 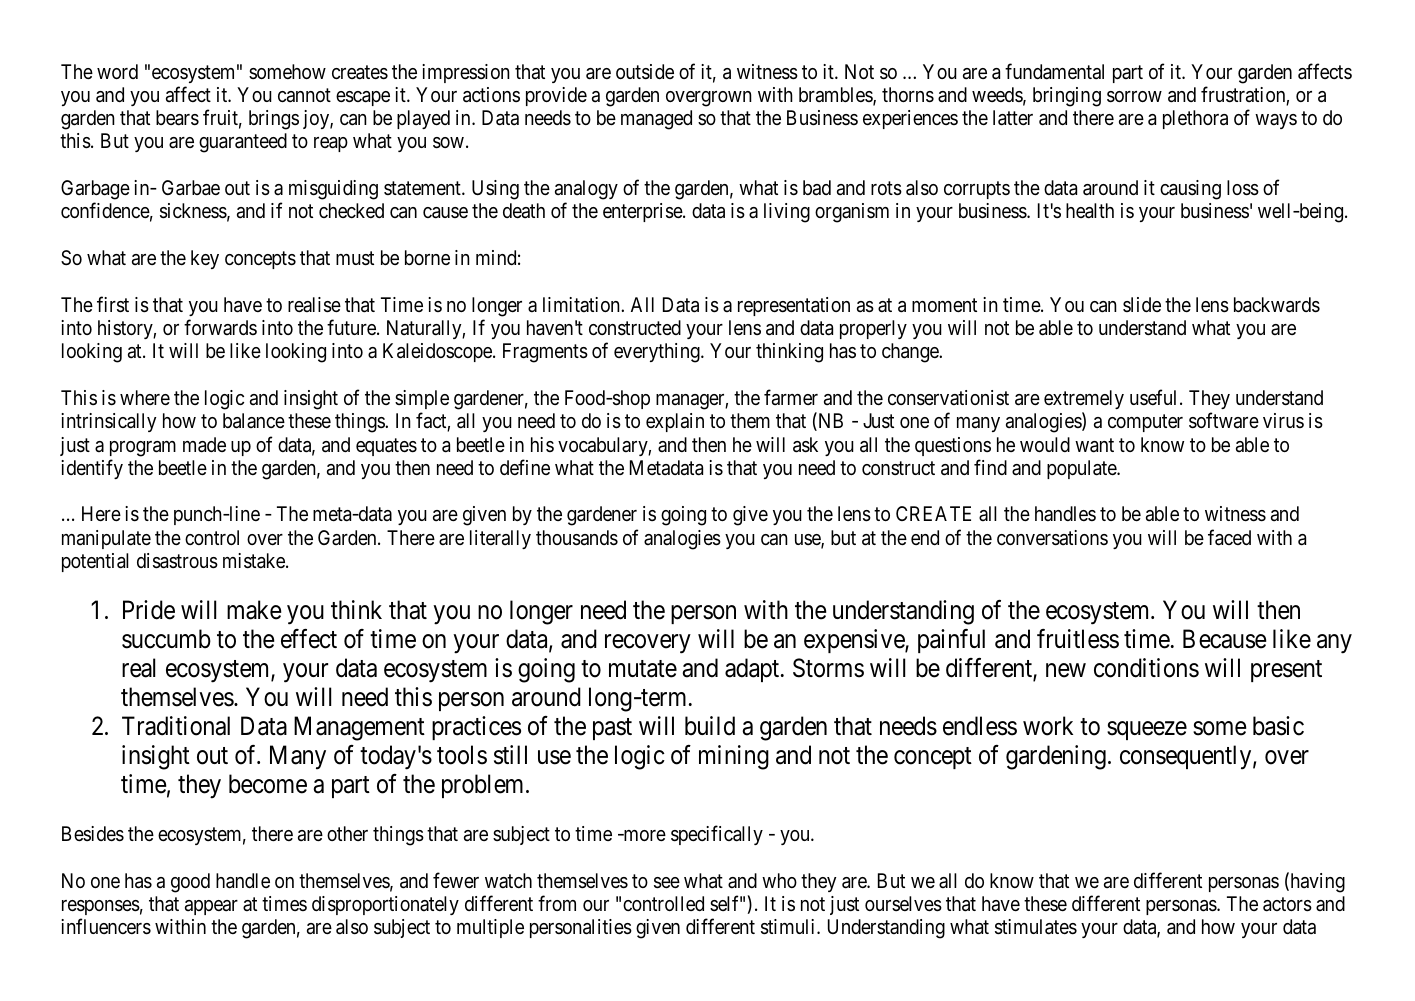 What do you see at coordinates (1287, 904) in the screenshot?
I see `actors` at bounding box center [1287, 904].
